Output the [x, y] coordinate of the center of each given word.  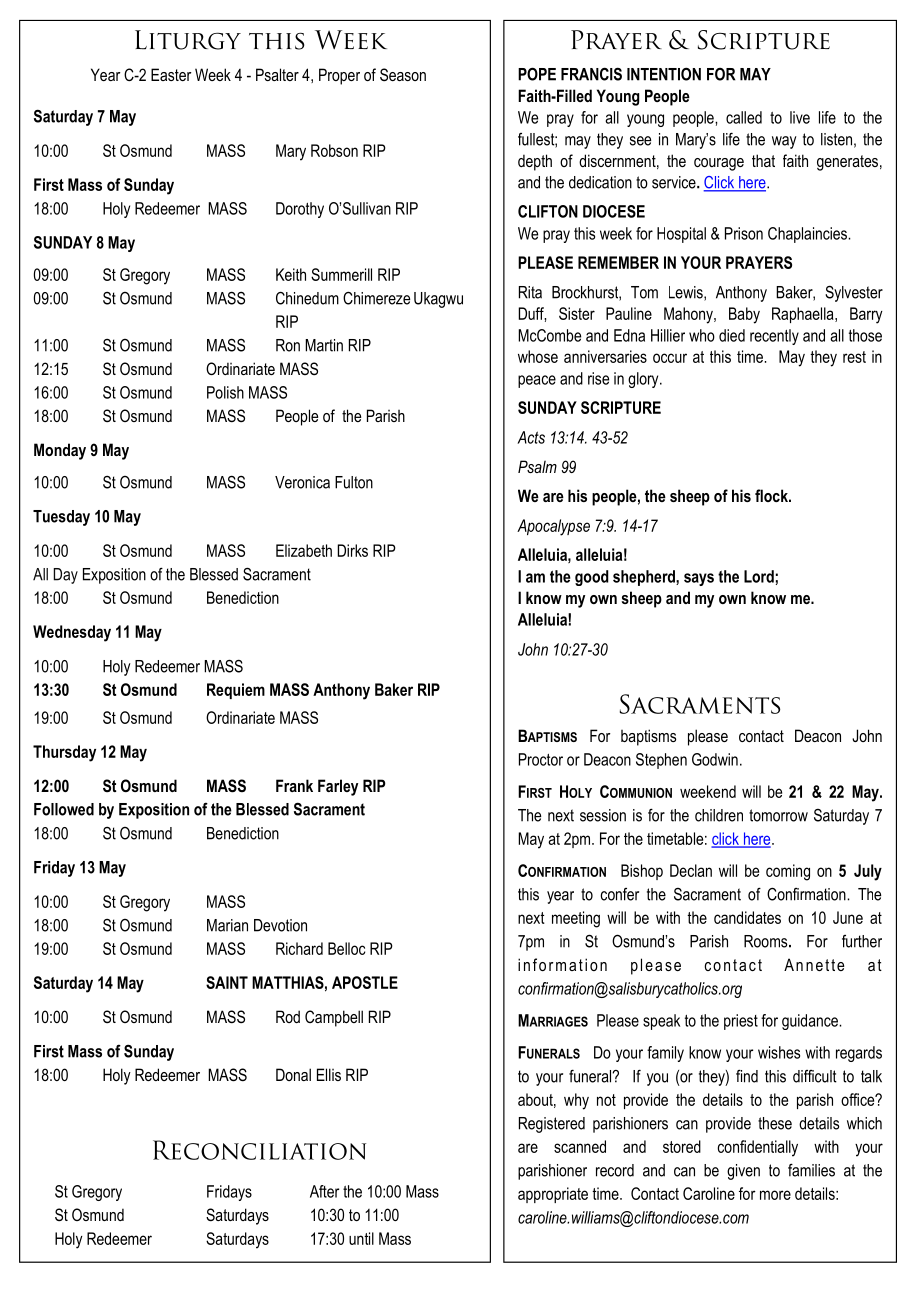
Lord [759, 576]
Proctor [541, 759]
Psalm [537, 466]
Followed [64, 809]
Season [403, 74]
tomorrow [778, 815]
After [324, 1191]
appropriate [553, 1195]
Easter [171, 74]
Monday [60, 451]
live [800, 117]
